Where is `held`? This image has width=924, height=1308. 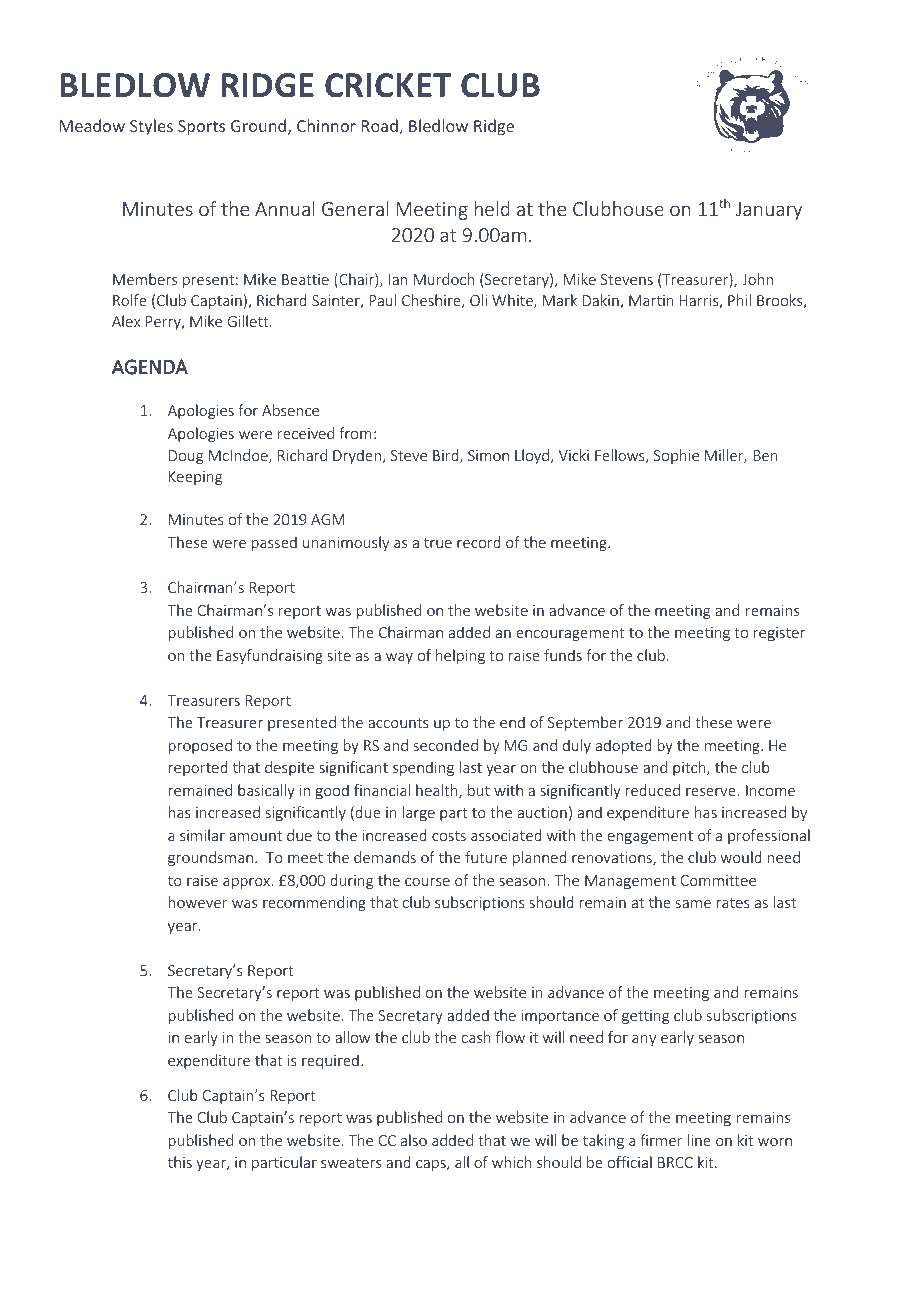
held is located at coordinates (492, 208).
